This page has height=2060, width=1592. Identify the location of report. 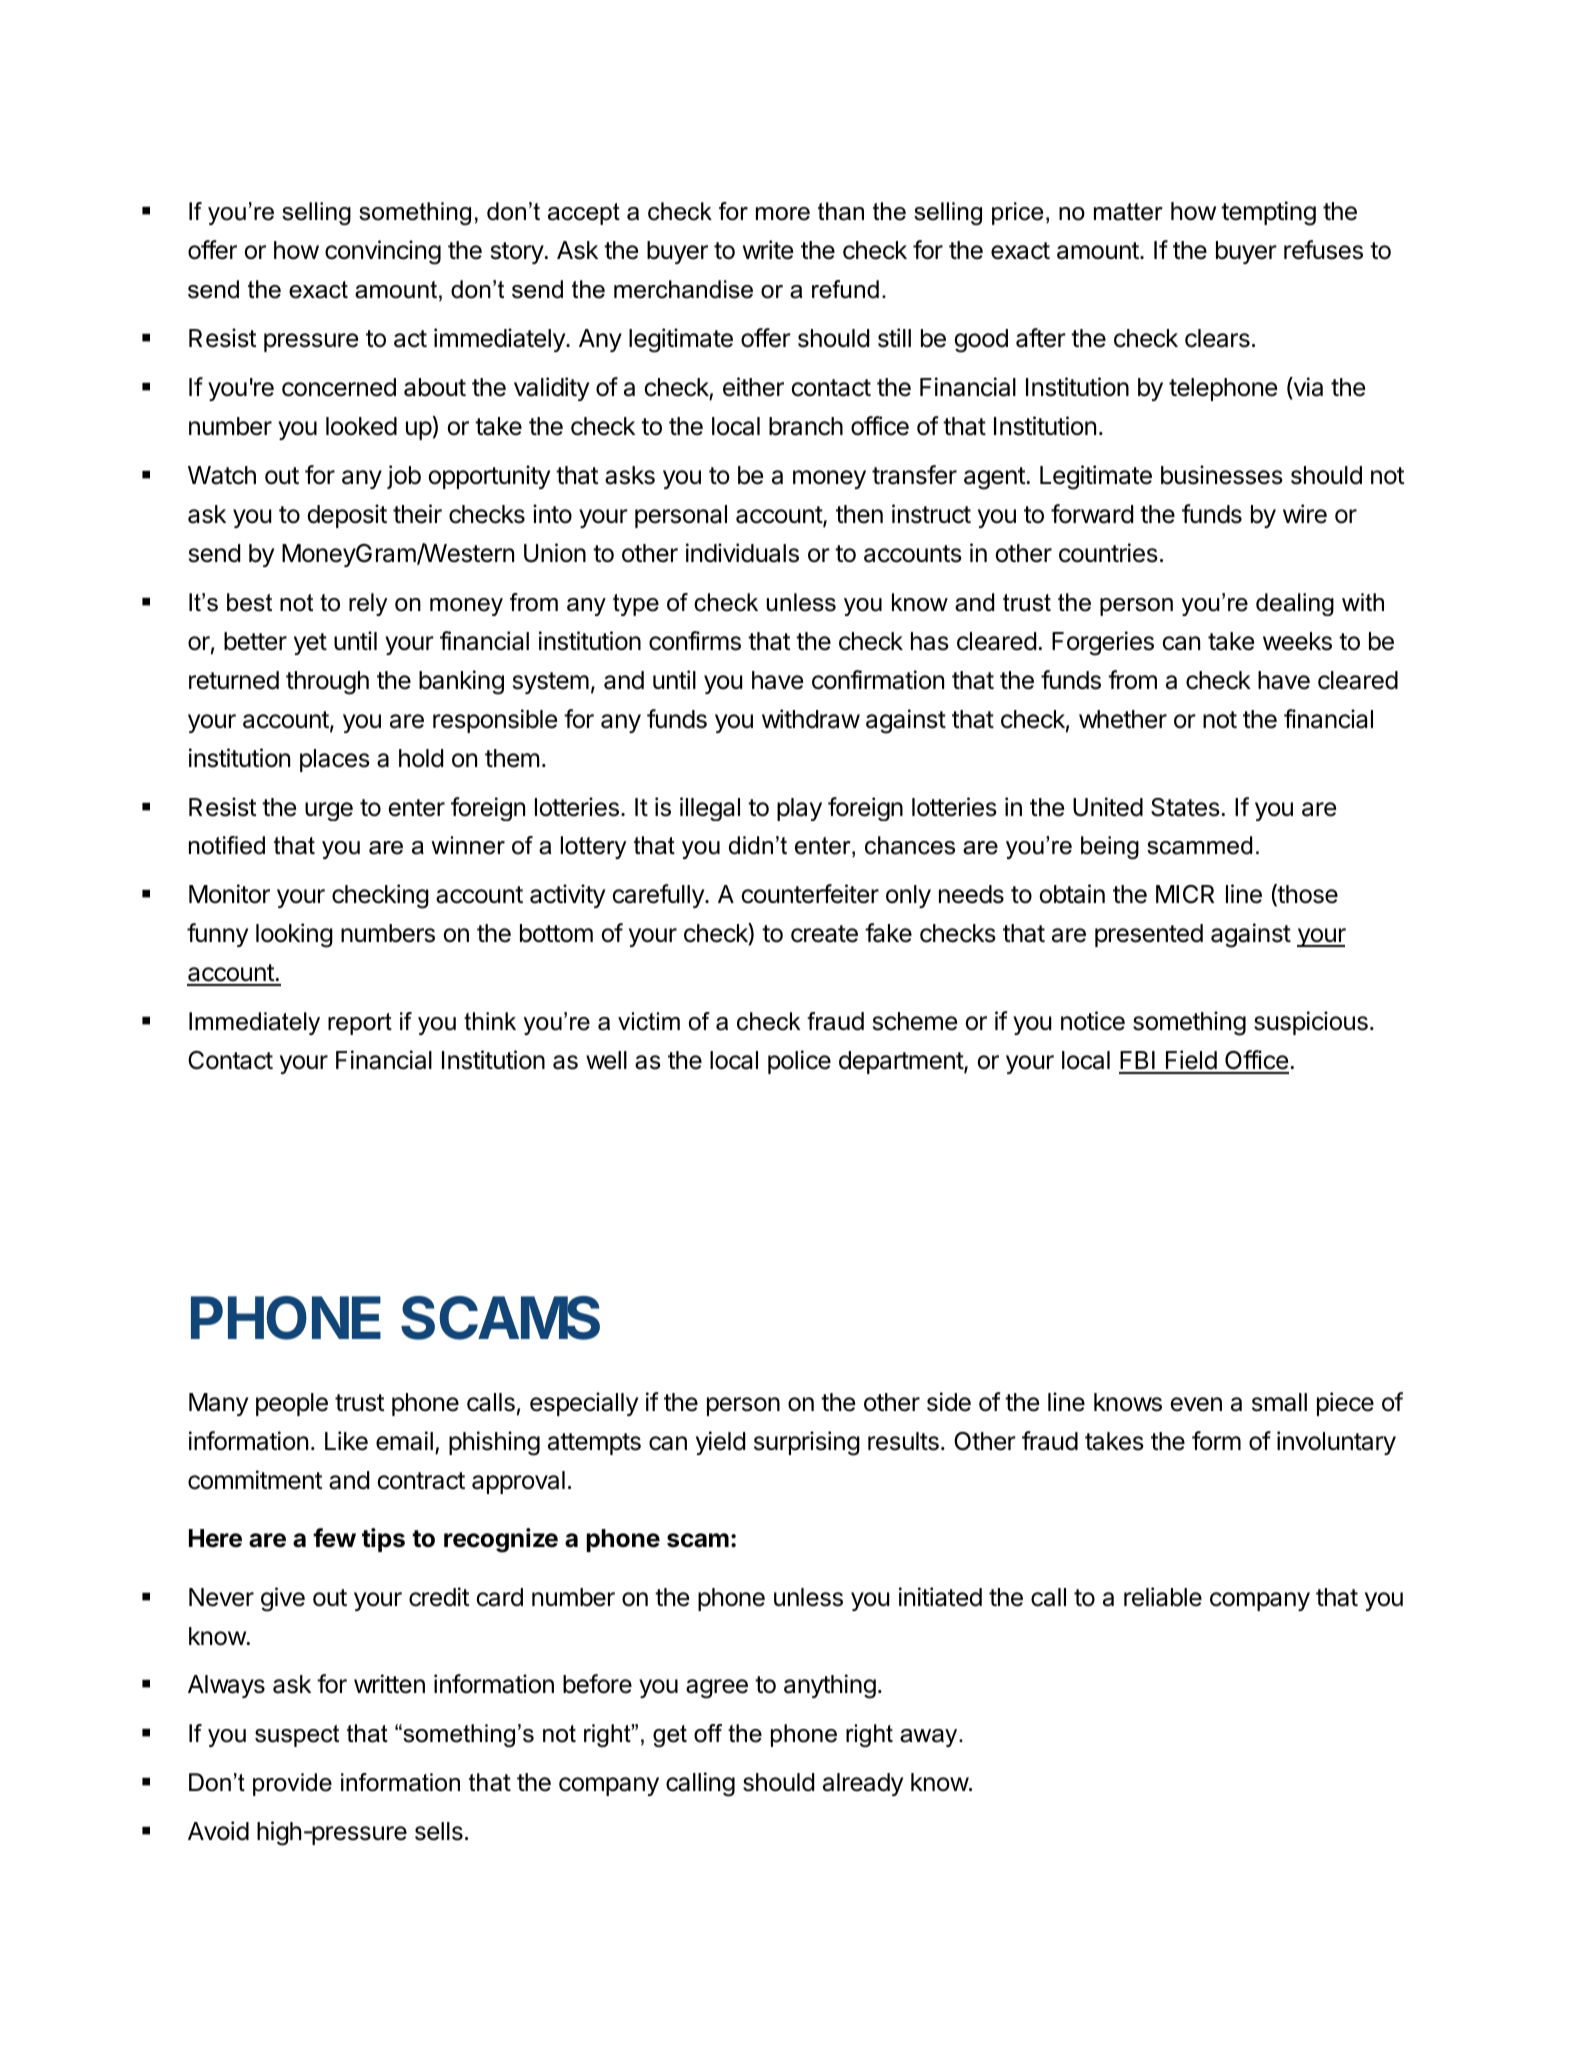
(360, 1024).
